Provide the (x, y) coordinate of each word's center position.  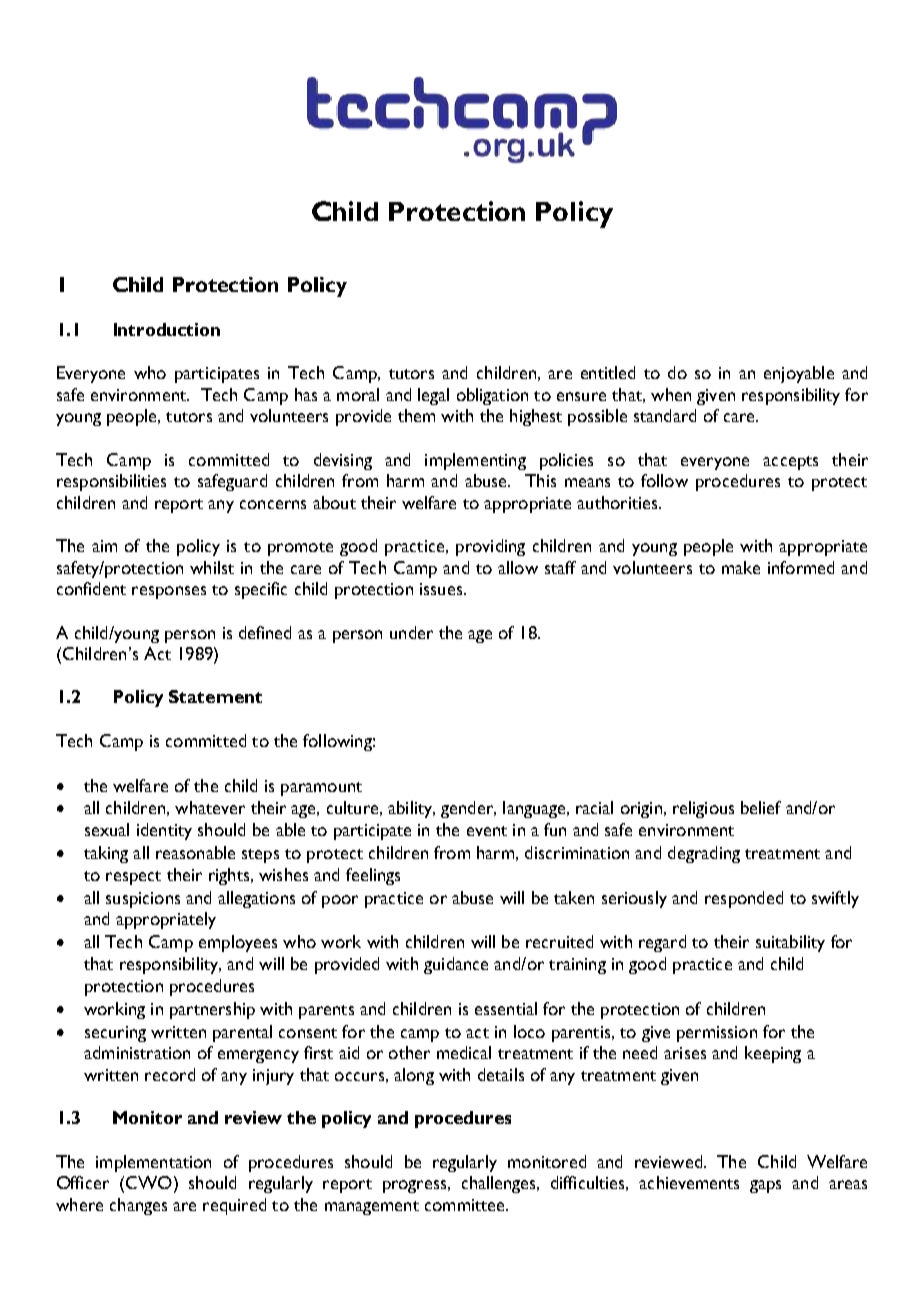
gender (468, 809)
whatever (210, 807)
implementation (153, 1163)
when (671, 394)
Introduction (167, 329)
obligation (492, 396)
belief (761, 807)
